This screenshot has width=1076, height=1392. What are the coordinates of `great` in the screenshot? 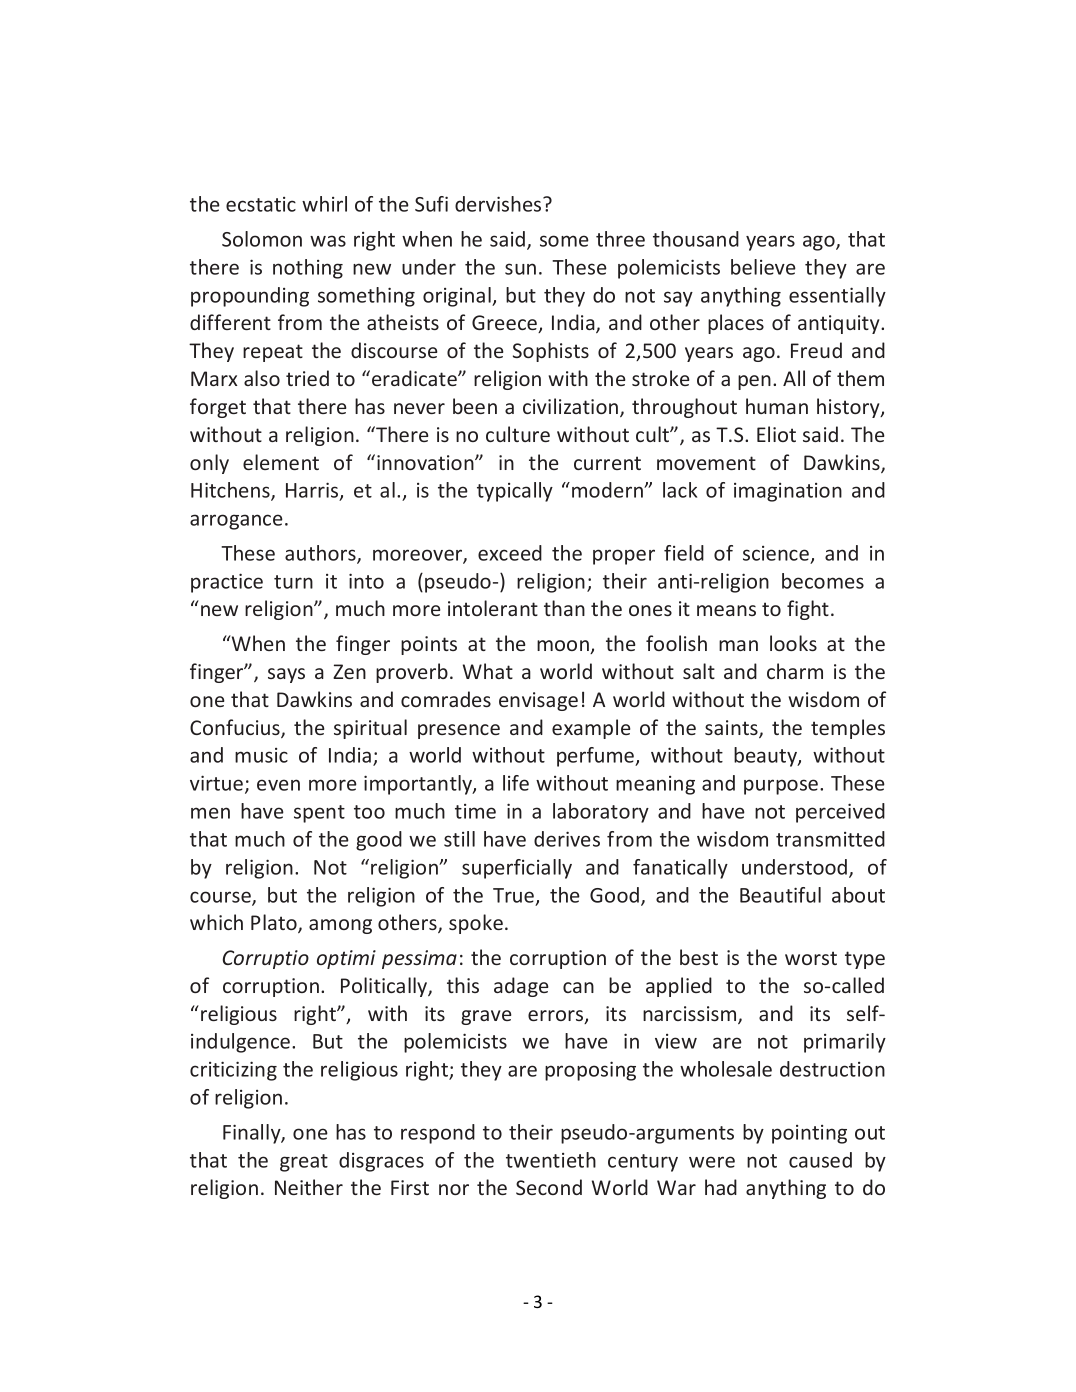 It's located at (304, 1163).
